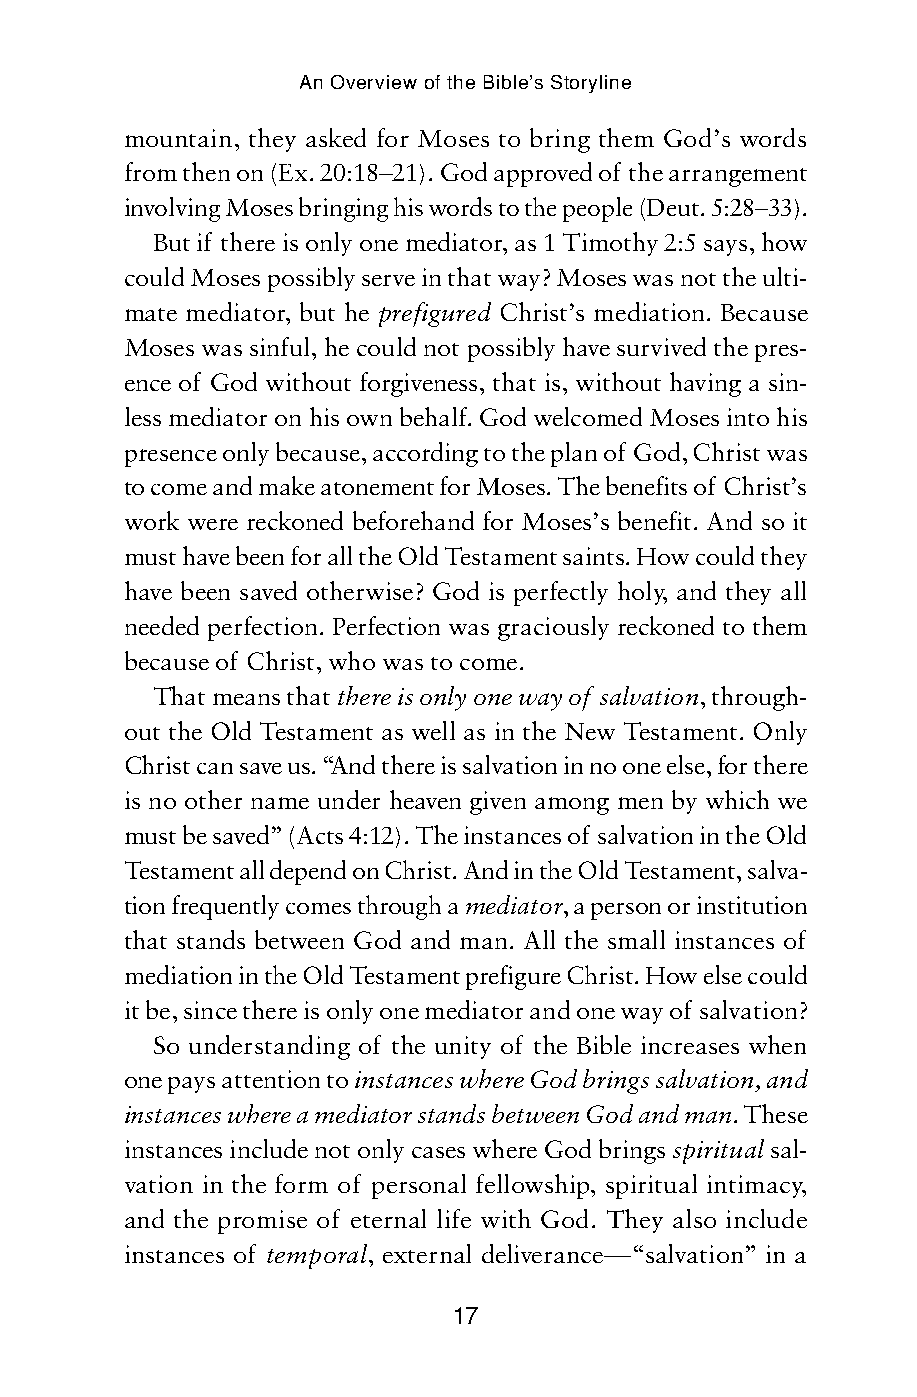 The image size is (917, 1397). Describe the element at coordinates (178, 138) in the screenshot. I see `mountain` at that location.
